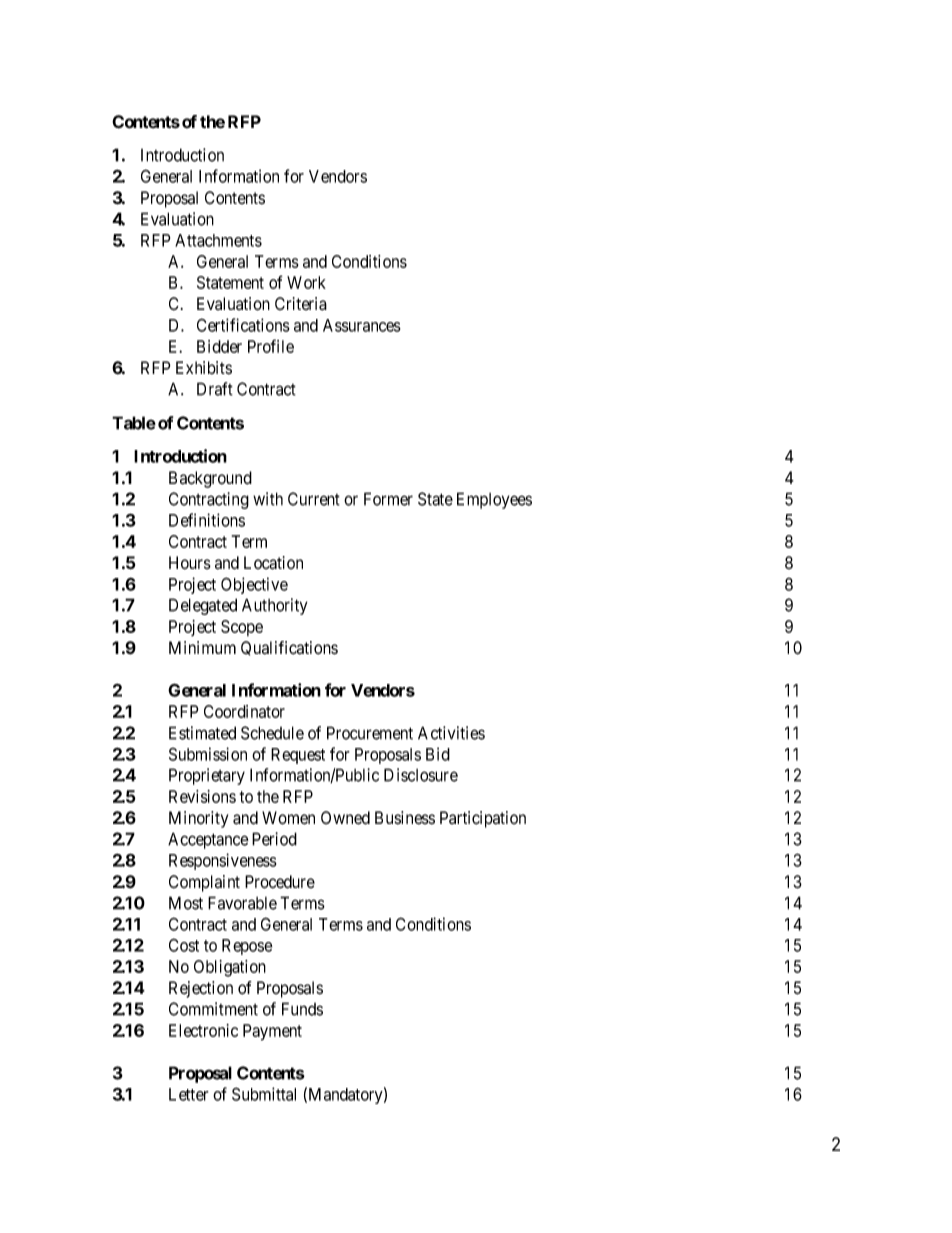 The height and width of the screenshot is (1233, 952). What do you see at coordinates (189, 1094) in the screenshot?
I see `Letter` at bounding box center [189, 1094].
